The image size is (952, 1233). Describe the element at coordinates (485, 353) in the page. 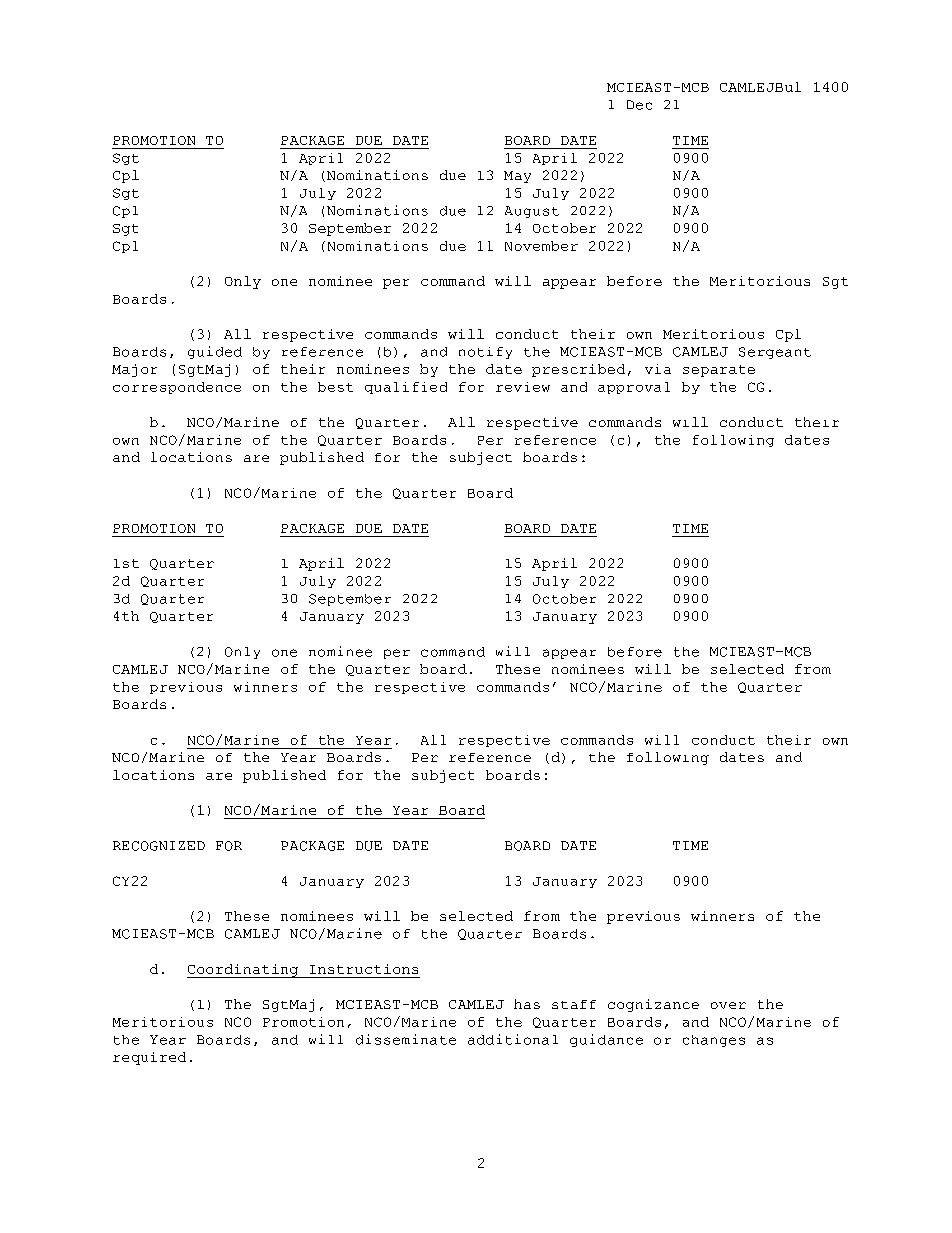

I see `notify` at that location.
